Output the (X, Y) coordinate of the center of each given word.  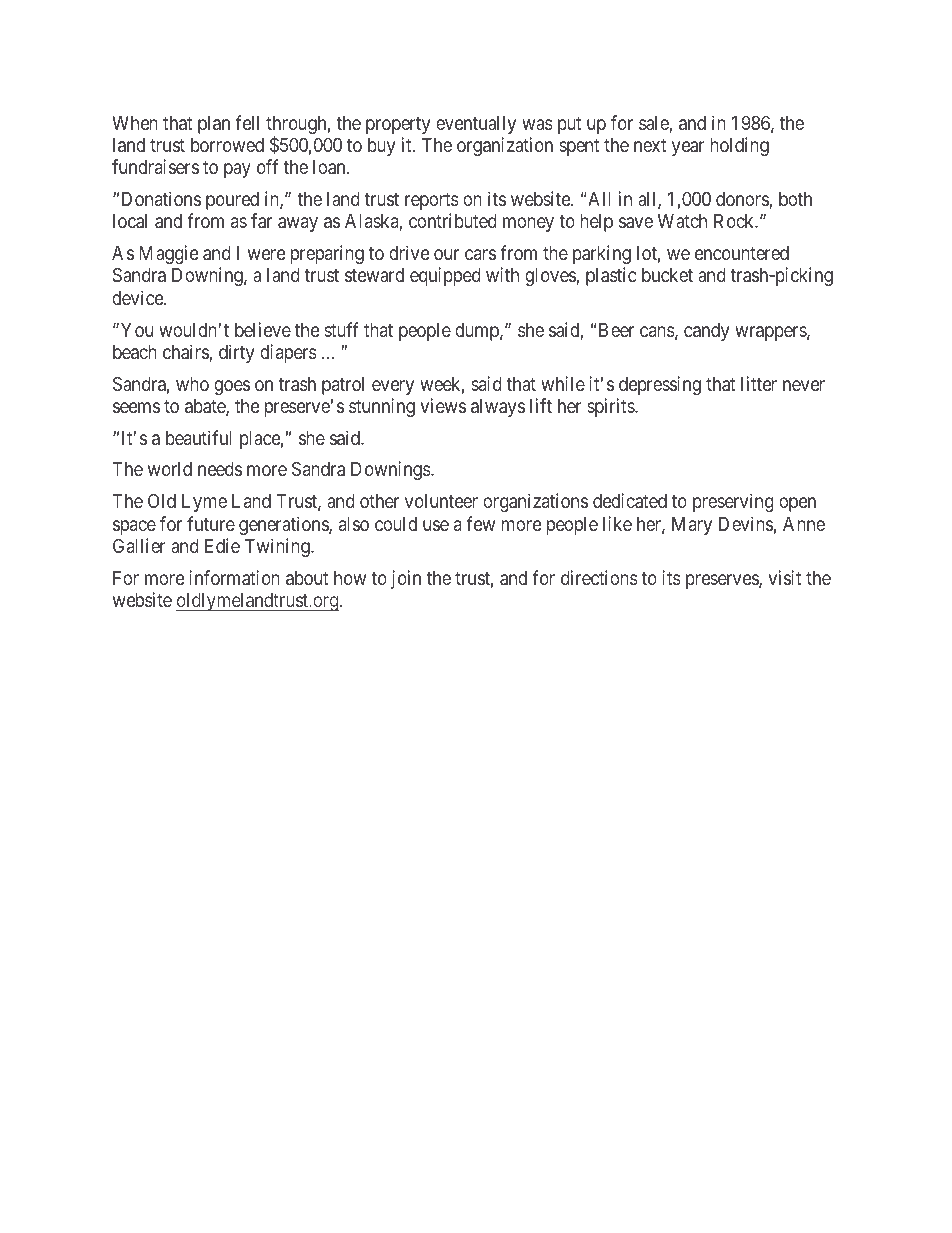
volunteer (441, 501)
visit (784, 577)
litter (759, 383)
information (234, 577)
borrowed (227, 145)
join (406, 579)
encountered (742, 253)
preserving (733, 502)
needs (220, 469)
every (393, 387)
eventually (476, 125)
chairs (186, 353)
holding (740, 146)
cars (480, 254)
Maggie (168, 254)
